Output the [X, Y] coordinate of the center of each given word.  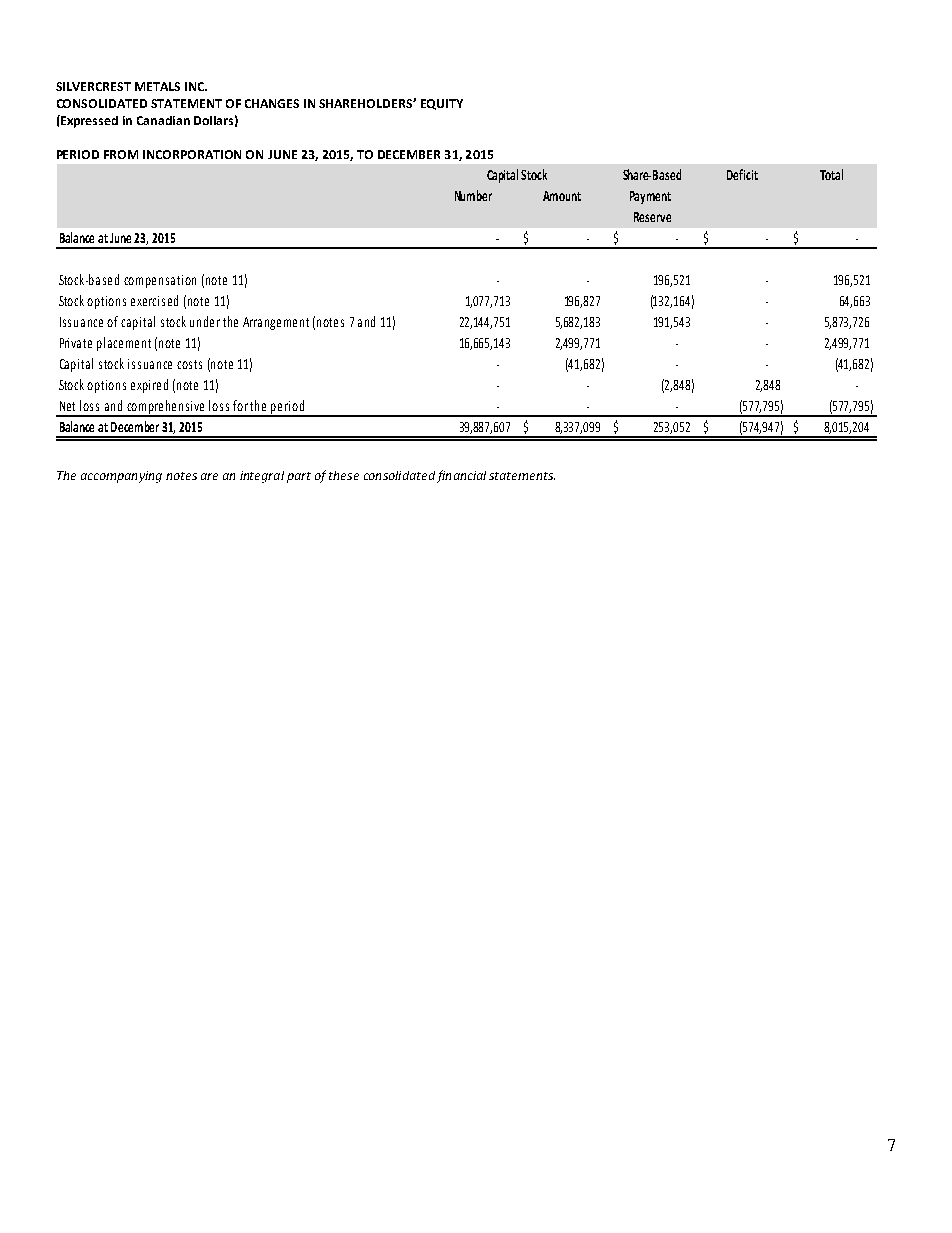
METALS [157, 86]
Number [473, 195]
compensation [160, 281]
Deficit [742, 174]
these [344, 475]
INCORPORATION [192, 154]
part [299, 477]
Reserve [652, 217]
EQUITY [442, 104]
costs [189, 364]
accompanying [121, 477]
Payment [650, 197]
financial [461, 476]
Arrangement [276, 323]
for [242, 405]
